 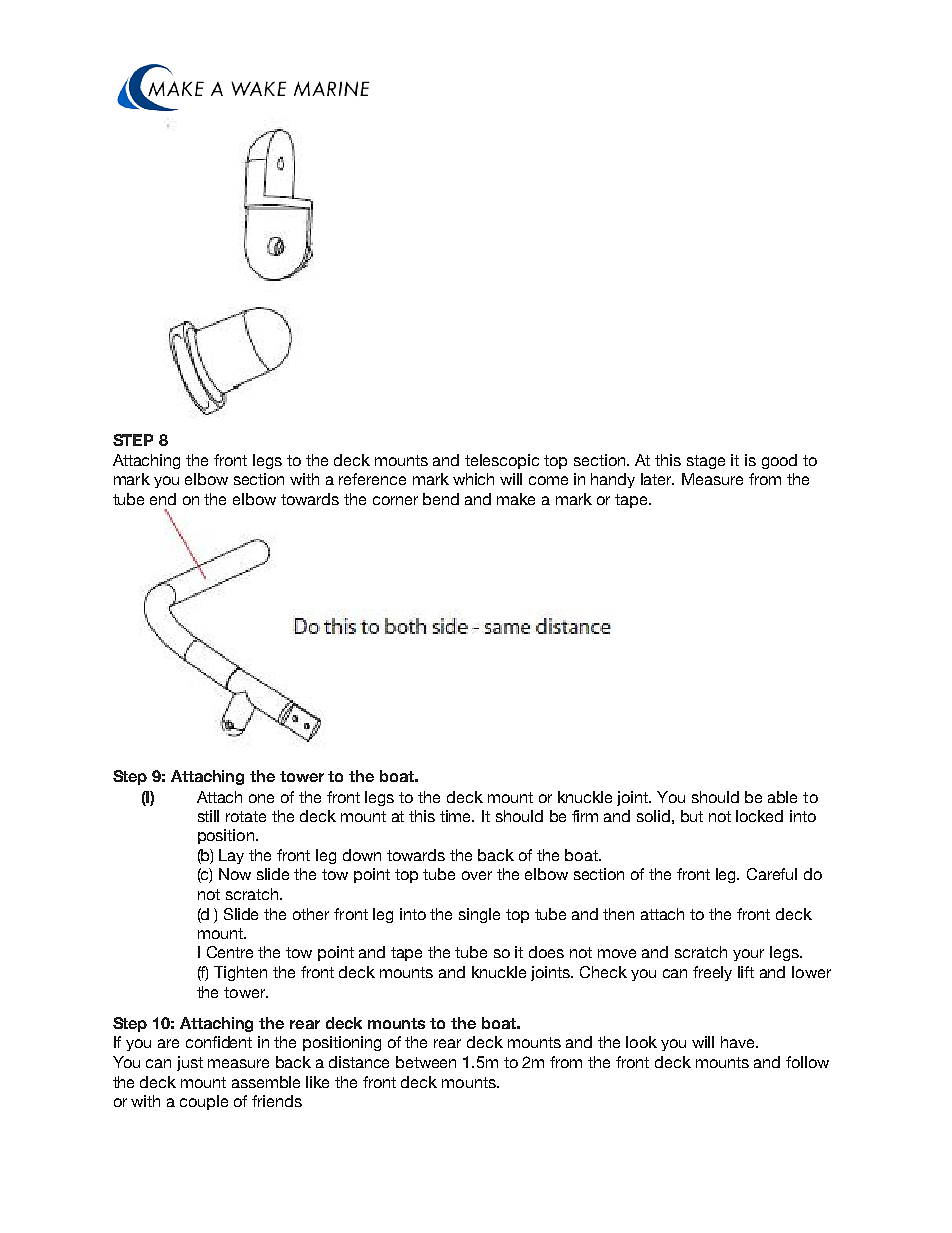 What do you see at coordinates (748, 955) in the screenshot?
I see `your` at bounding box center [748, 955].
